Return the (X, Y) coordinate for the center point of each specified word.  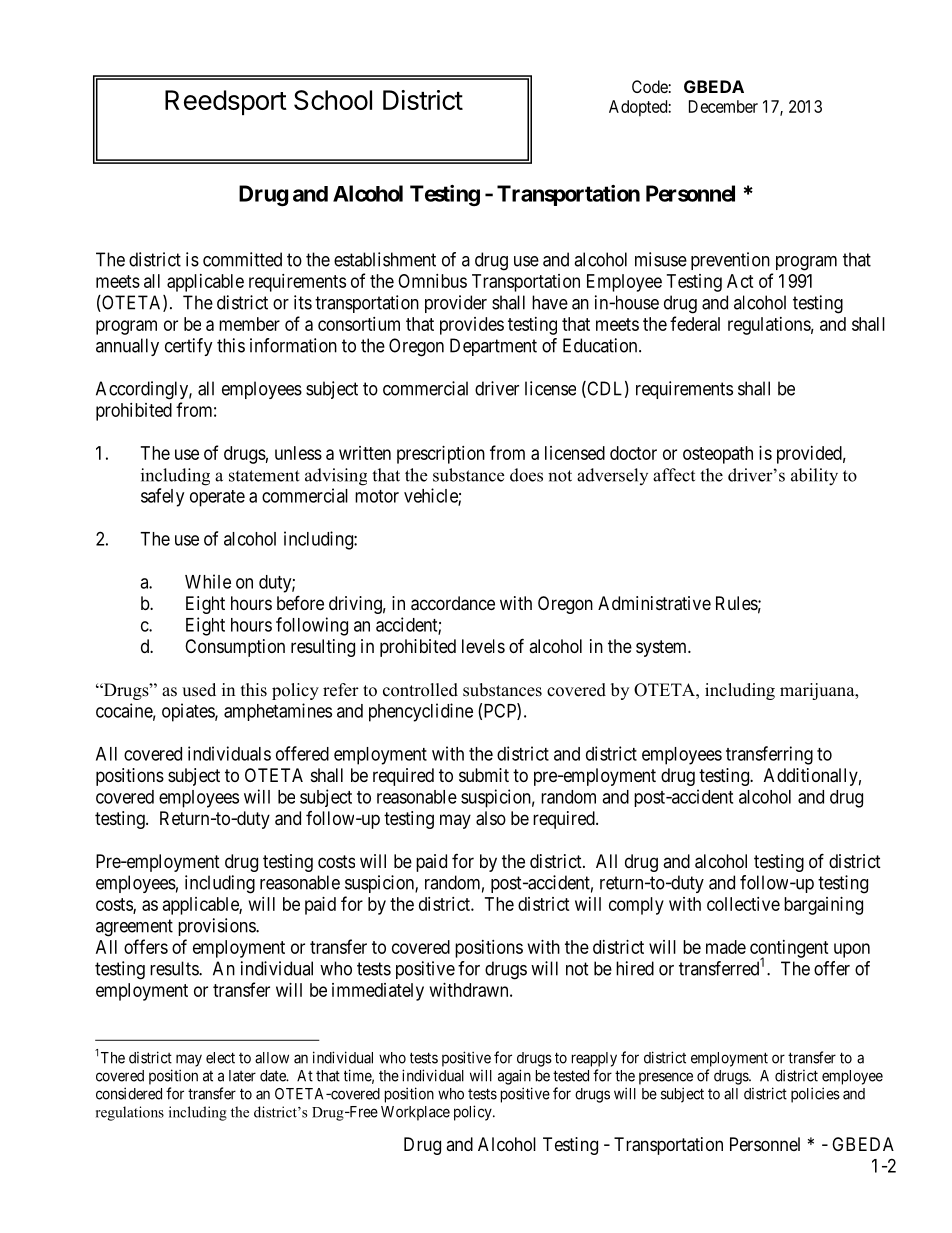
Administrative (654, 603)
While (208, 581)
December (723, 106)
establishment (385, 259)
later (242, 1076)
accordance (453, 603)
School (333, 100)
